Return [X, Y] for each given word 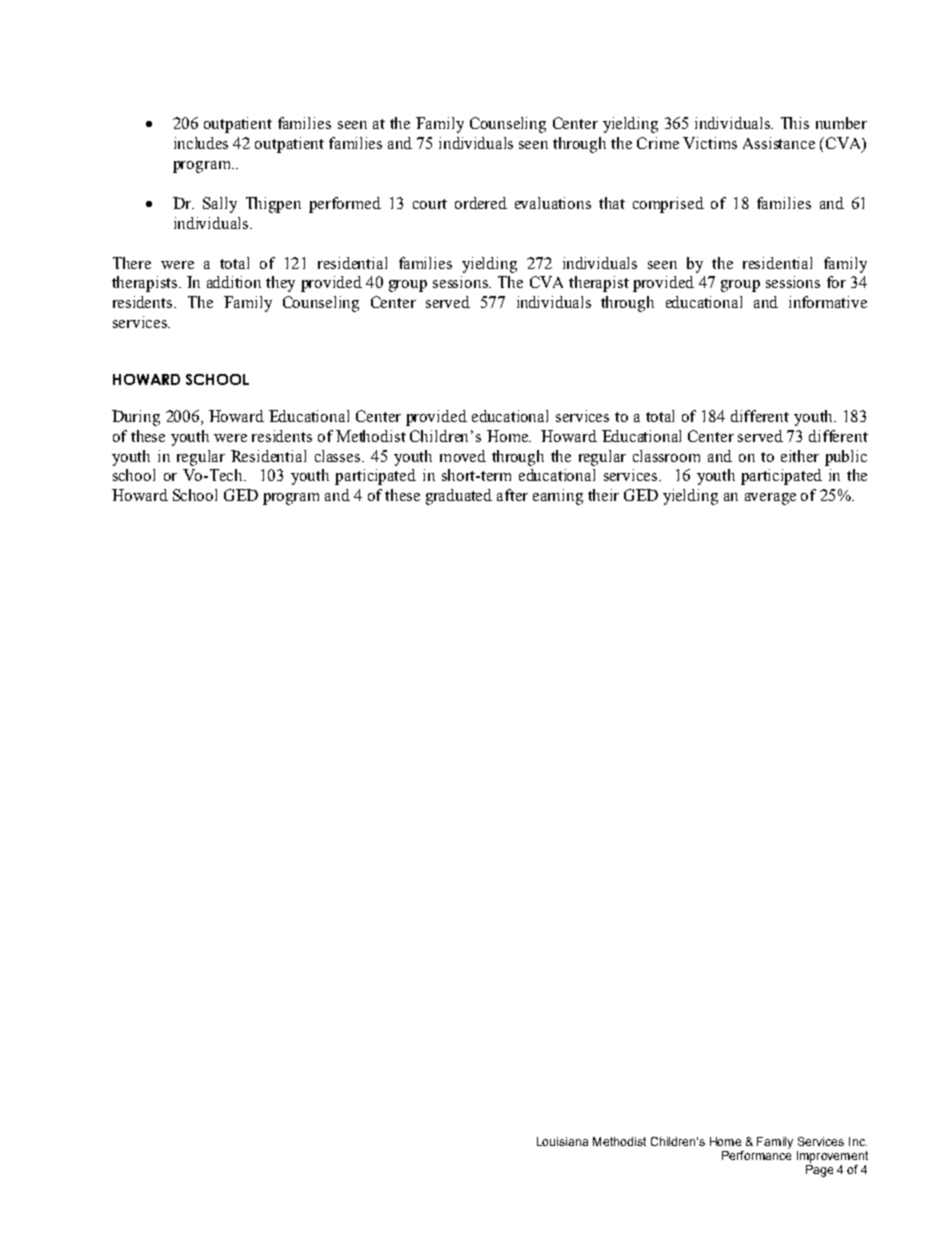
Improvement [832, 1157]
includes [201, 143]
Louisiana [562, 1141]
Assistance [779, 143]
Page [819, 1171]
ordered [481, 203]
